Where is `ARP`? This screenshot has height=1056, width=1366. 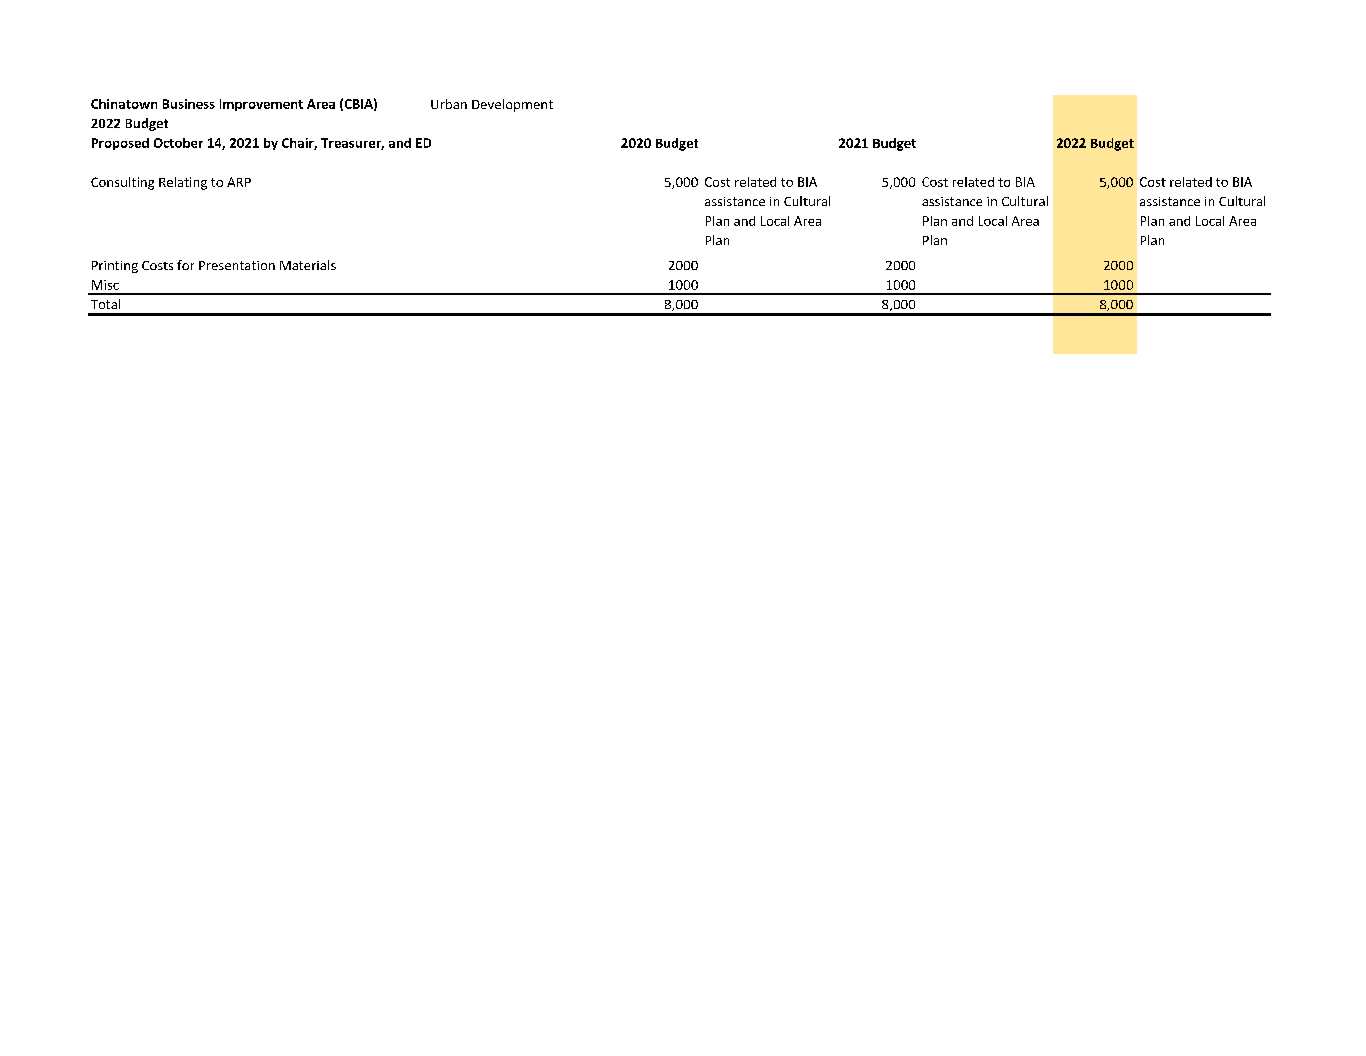
ARP is located at coordinates (239, 182).
